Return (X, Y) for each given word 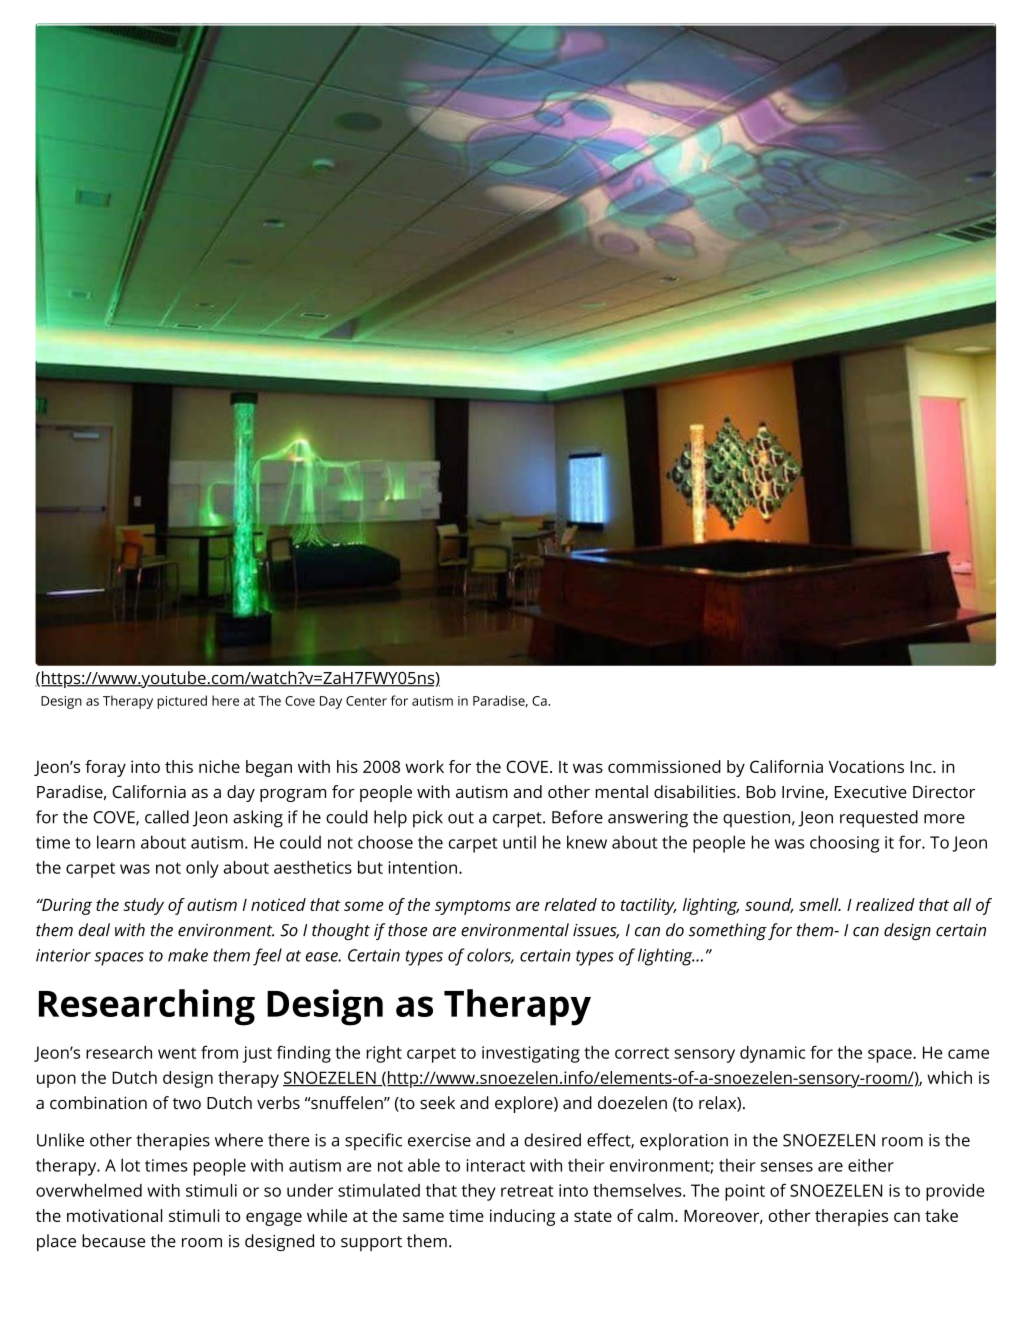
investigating (531, 1054)
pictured (182, 702)
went (177, 1053)
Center (366, 701)
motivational (114, 1215)
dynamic (772, 1054)
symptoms (473, 907)
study (143, 906)
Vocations (866, 766)
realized (885, 904)
